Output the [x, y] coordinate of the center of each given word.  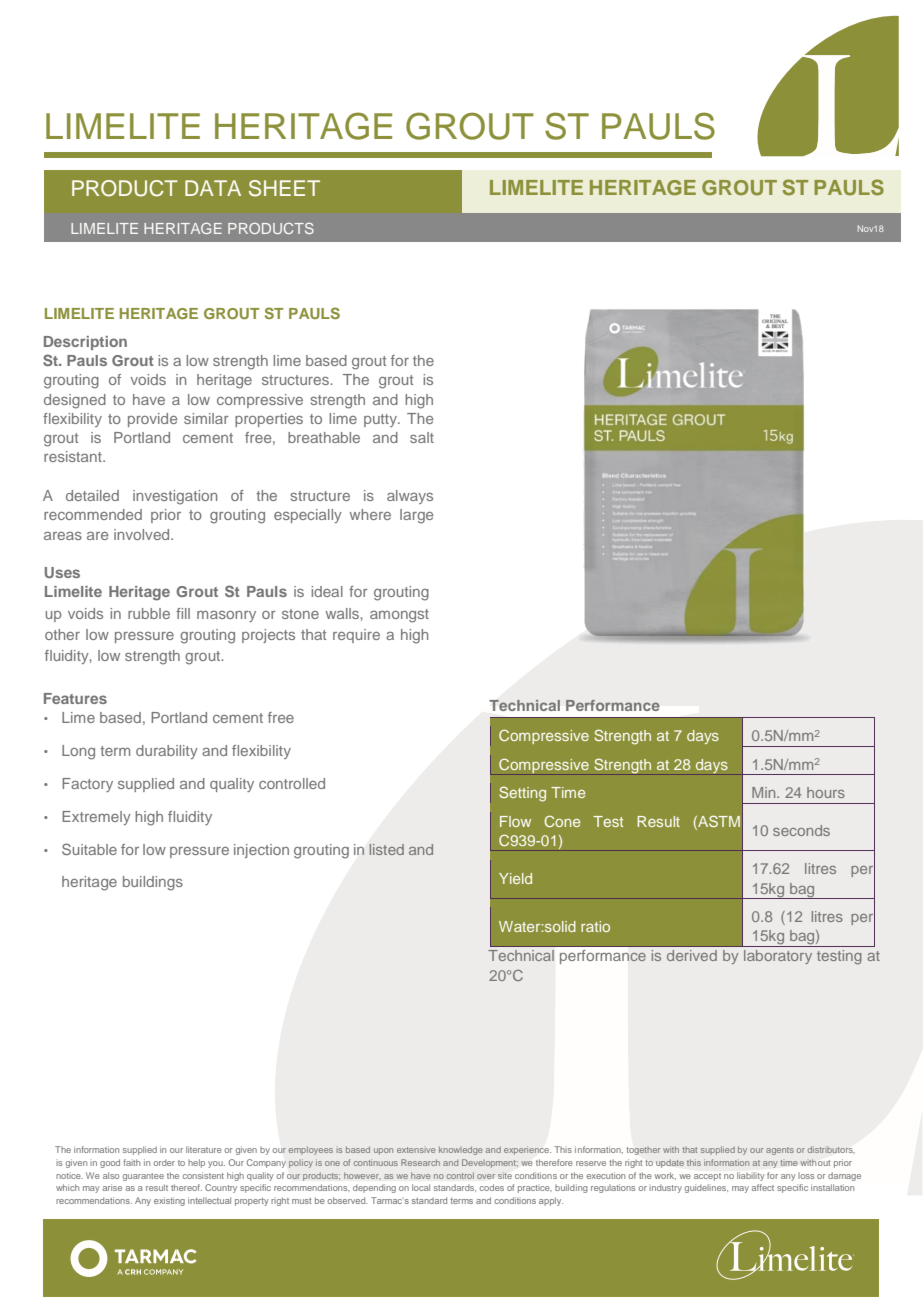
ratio [595, 926]
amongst [399, 616]
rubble [149, 613]
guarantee [143, 1177]
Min [765, 792]
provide [152, 420]
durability [167, 752]
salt [422, 437]
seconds [801, 830]
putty [382, 420]
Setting [522, 794]
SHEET [284, 188]
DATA [213, 188]
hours [826, 792]
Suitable [89, 849]
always [410, 497]
